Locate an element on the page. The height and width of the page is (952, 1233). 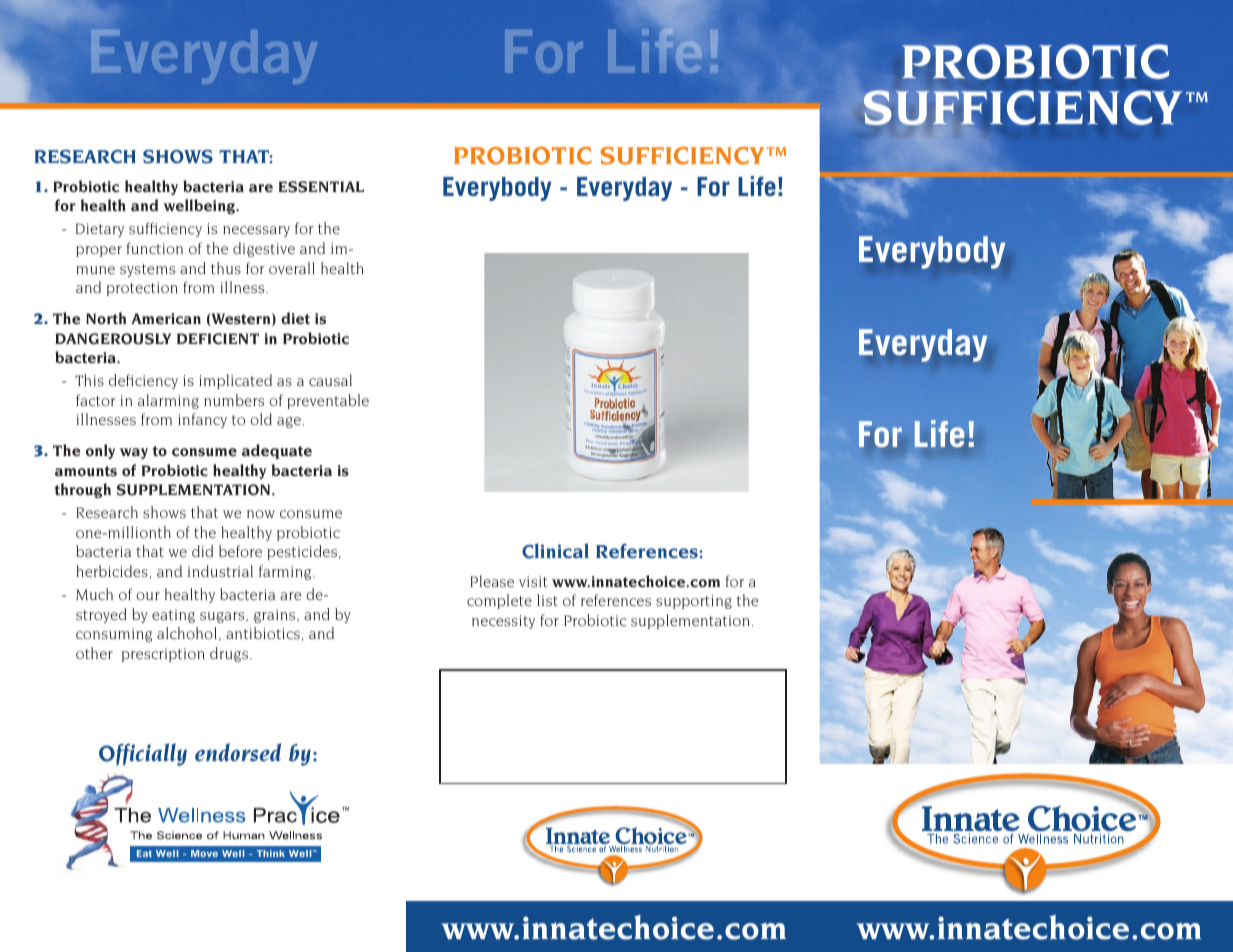
pesticides is located at coordinates (302, 552).
